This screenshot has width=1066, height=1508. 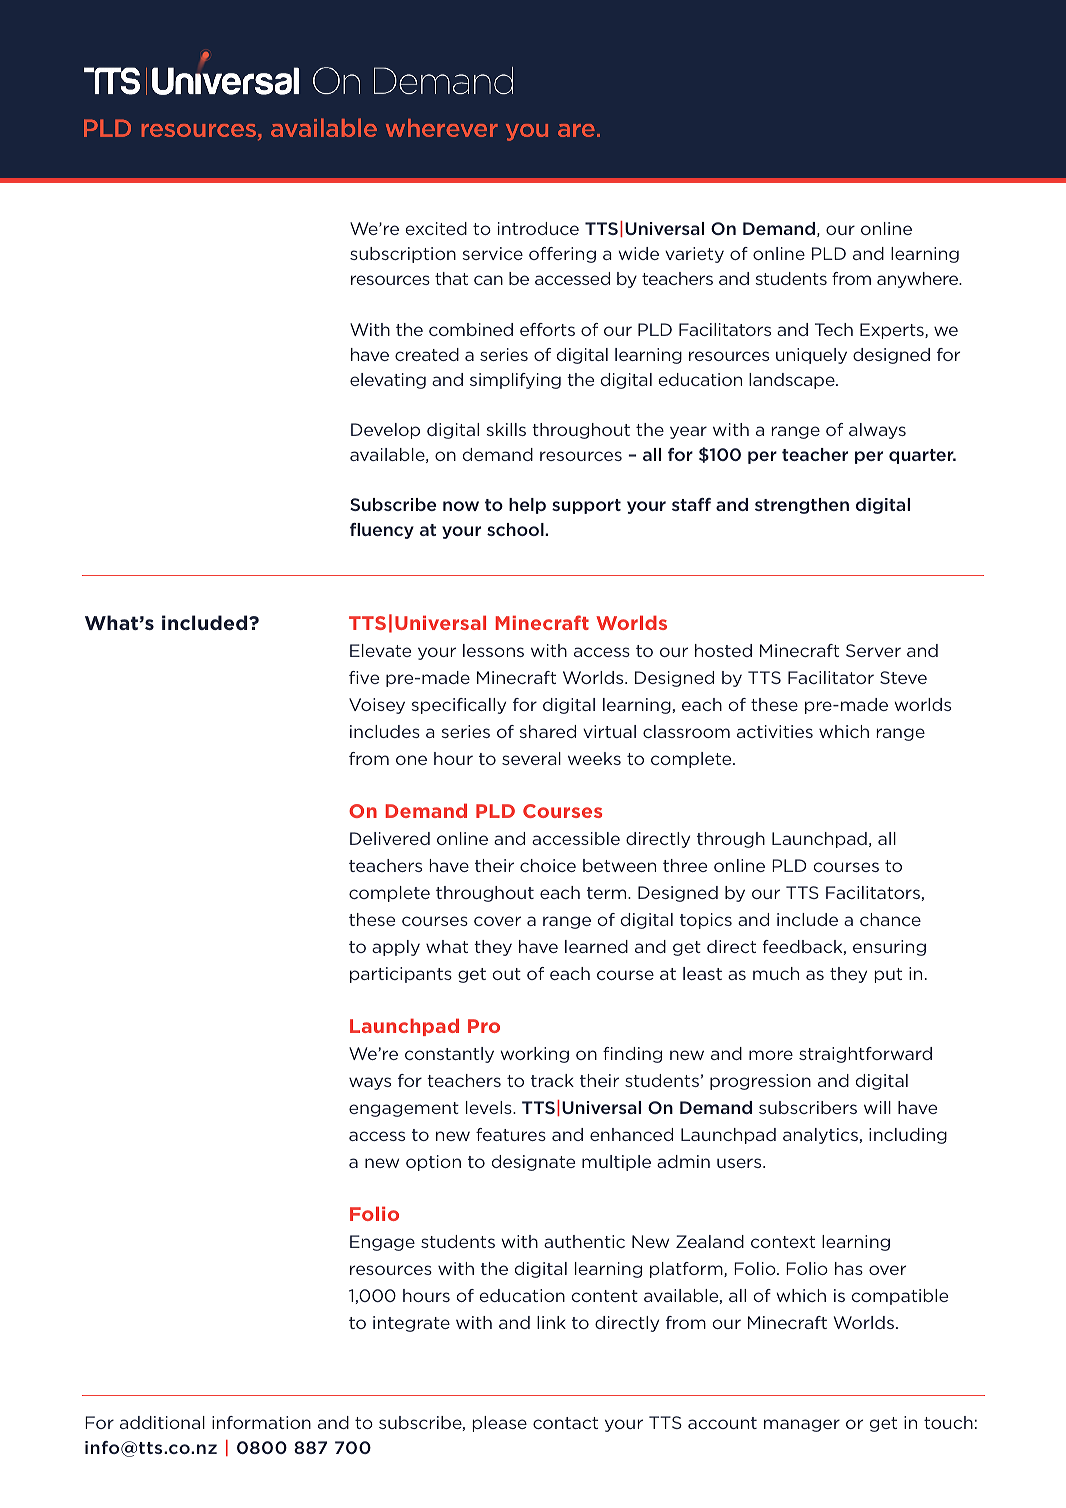 I want to click on five, so click(x=364, y=677).
